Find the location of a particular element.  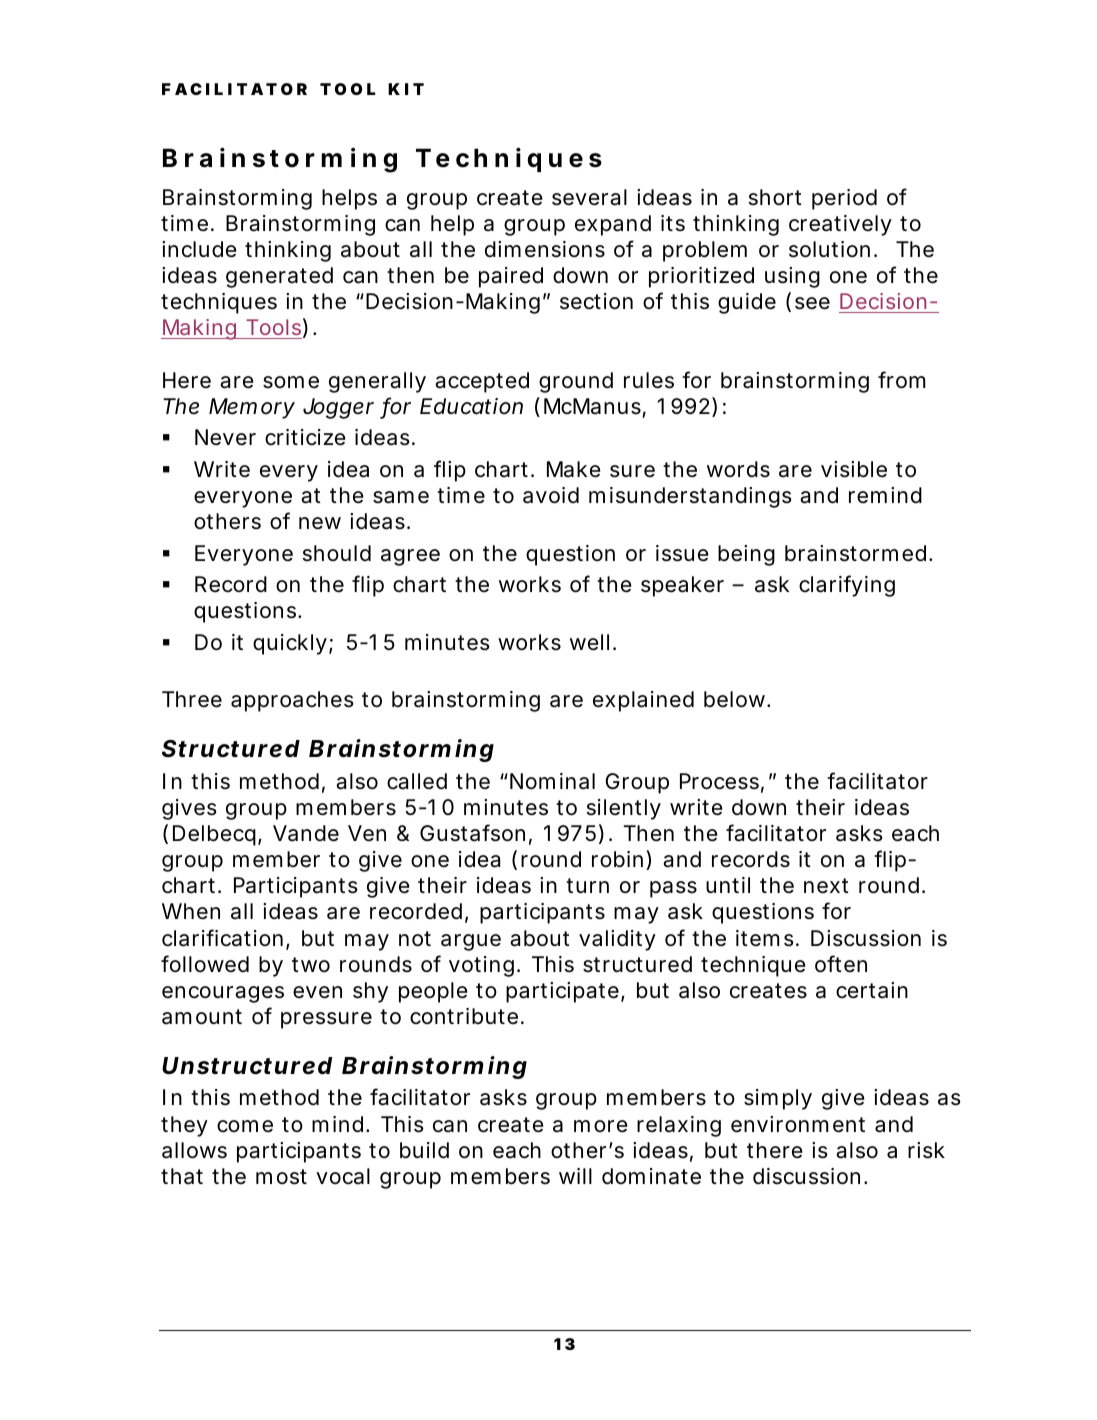

KIT is located at coordinates (406, 89).
